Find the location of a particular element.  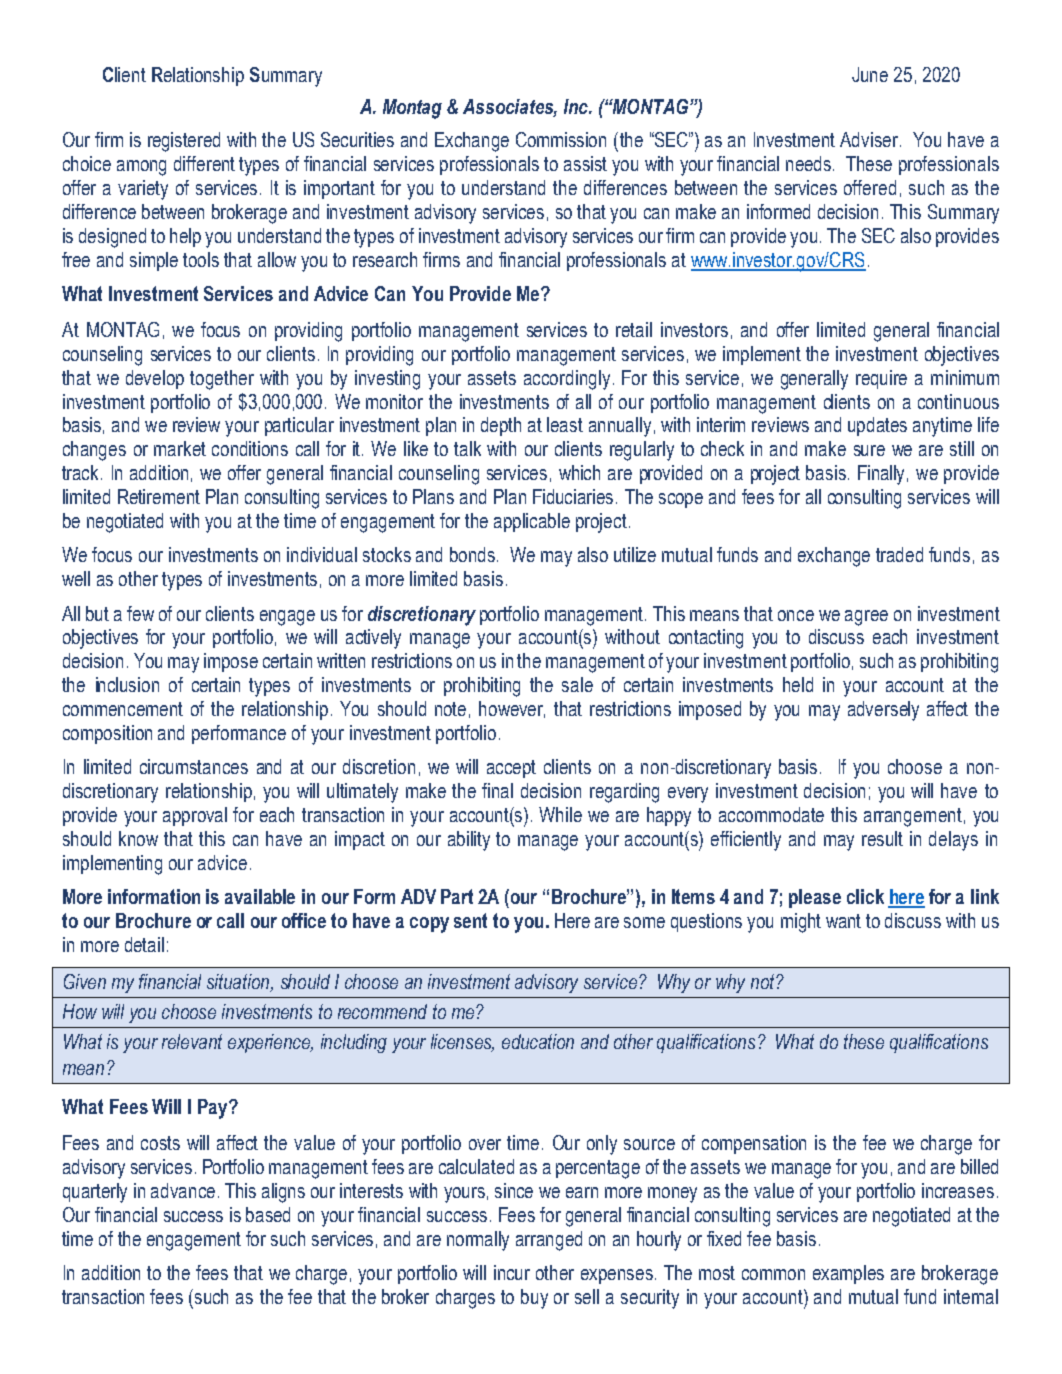

incur is located at coordinates (512, 1272).
